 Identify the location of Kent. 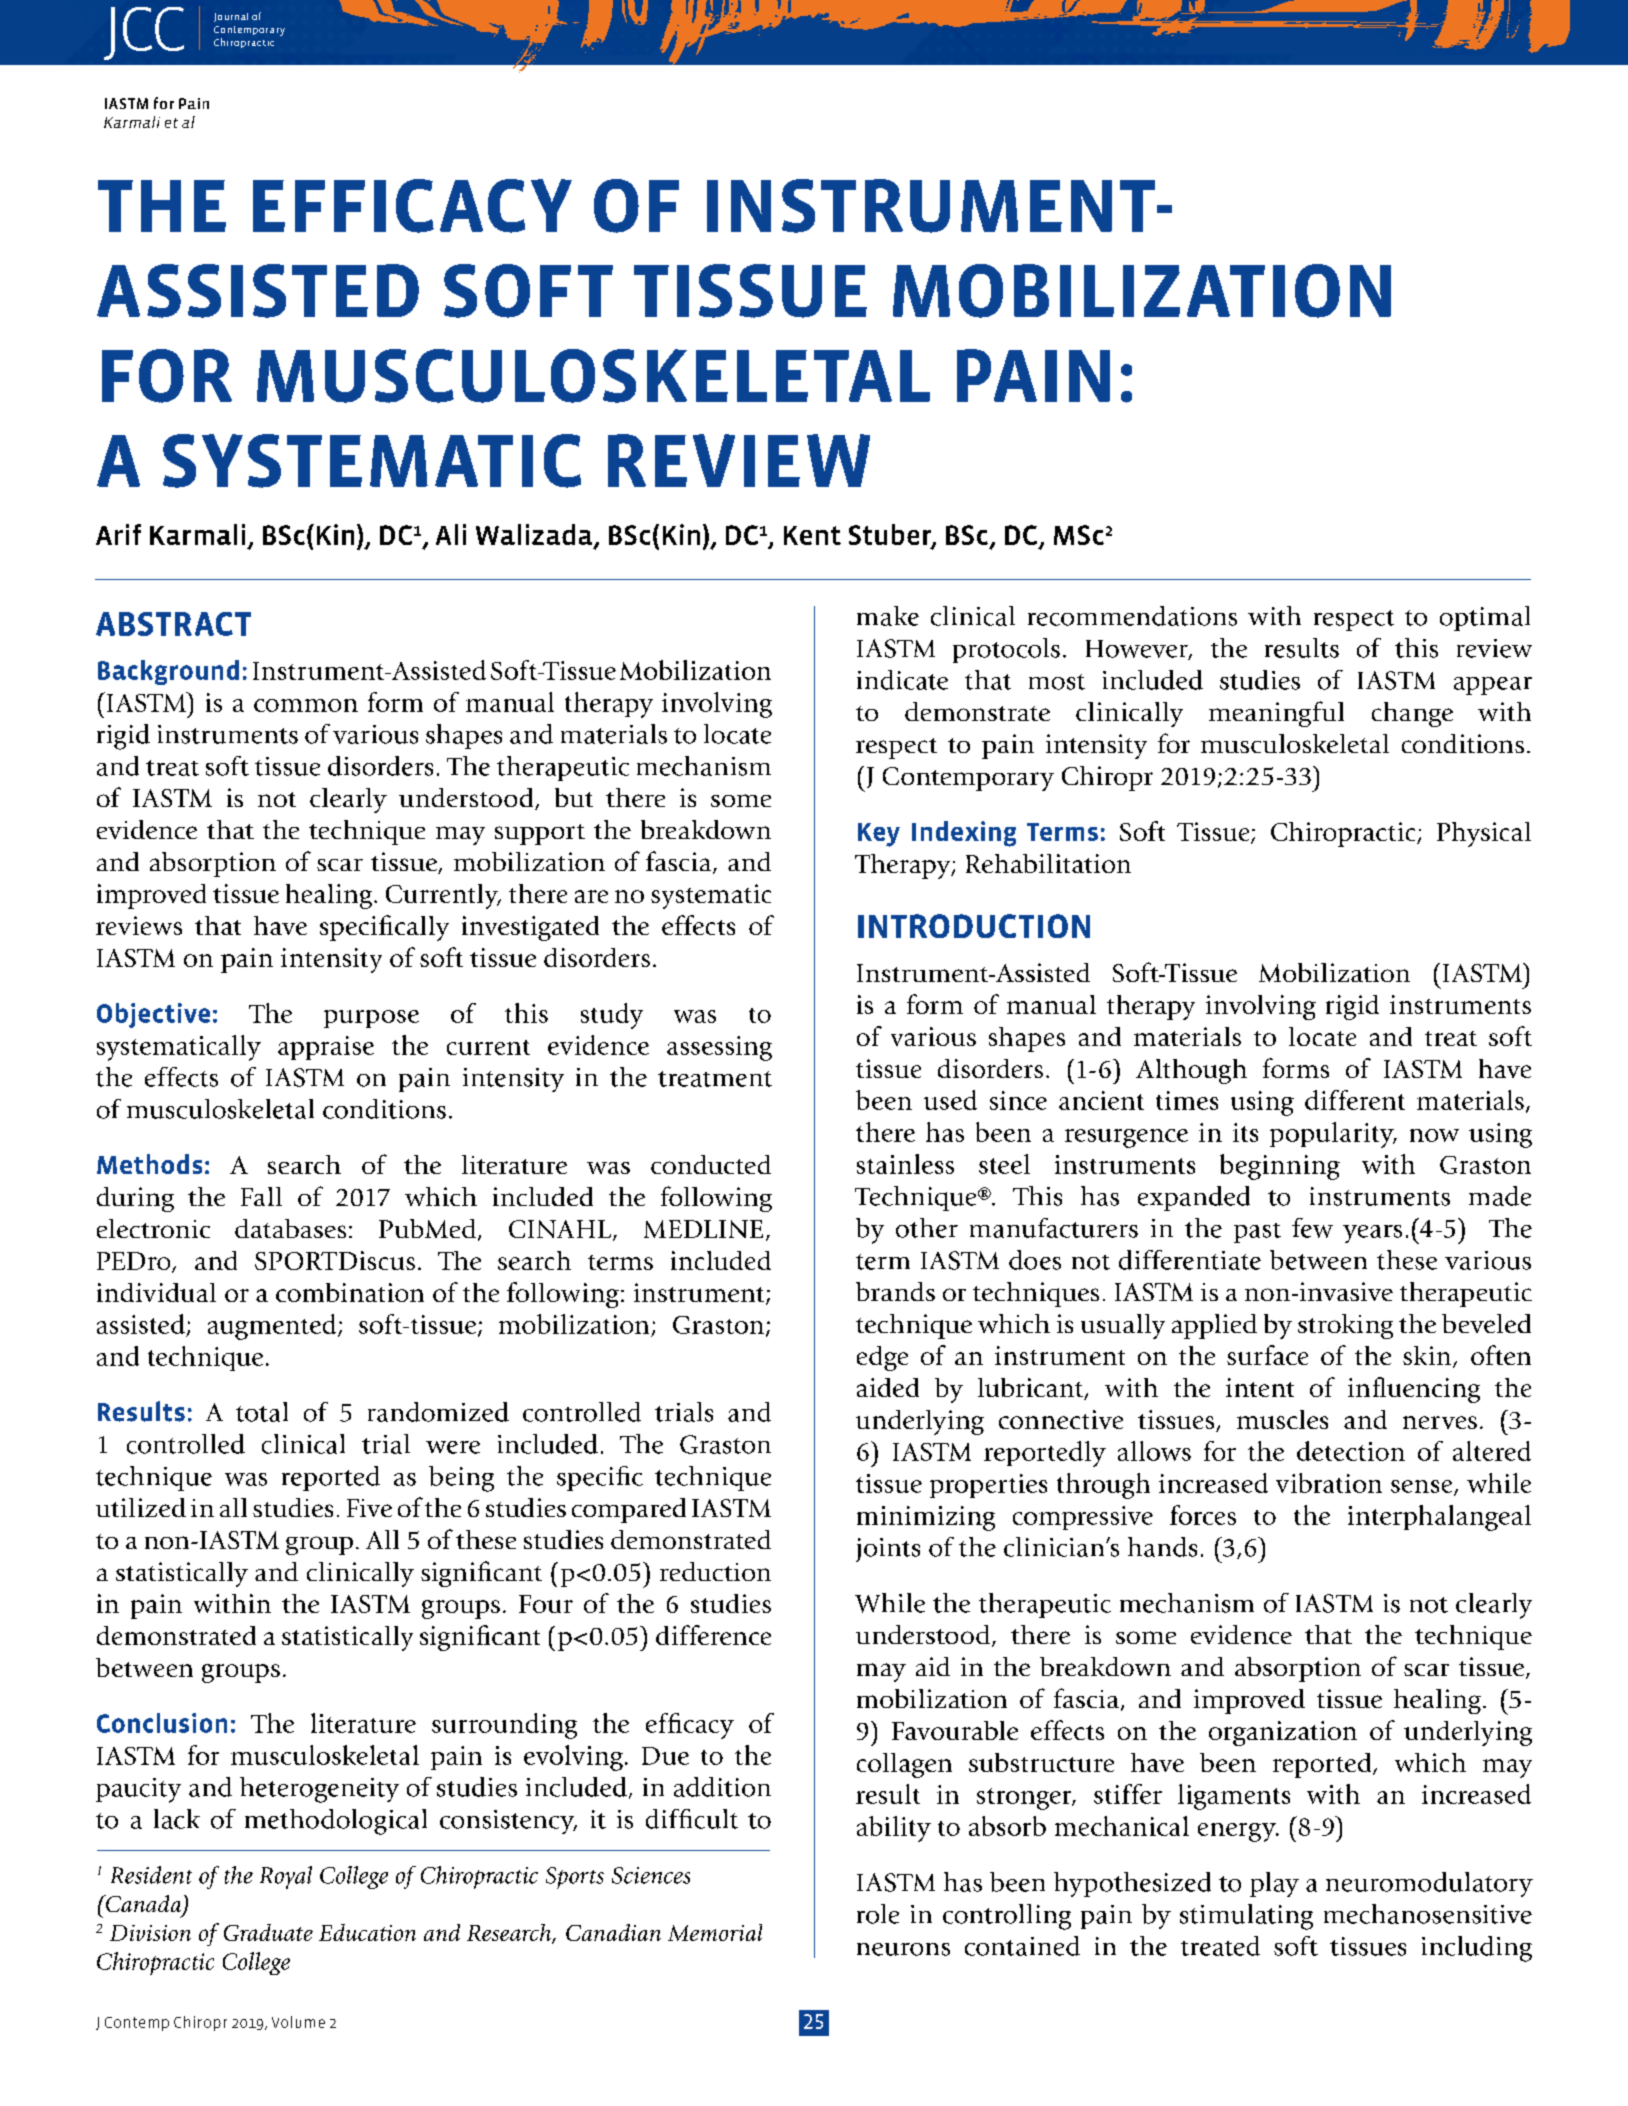
(812, 535).
